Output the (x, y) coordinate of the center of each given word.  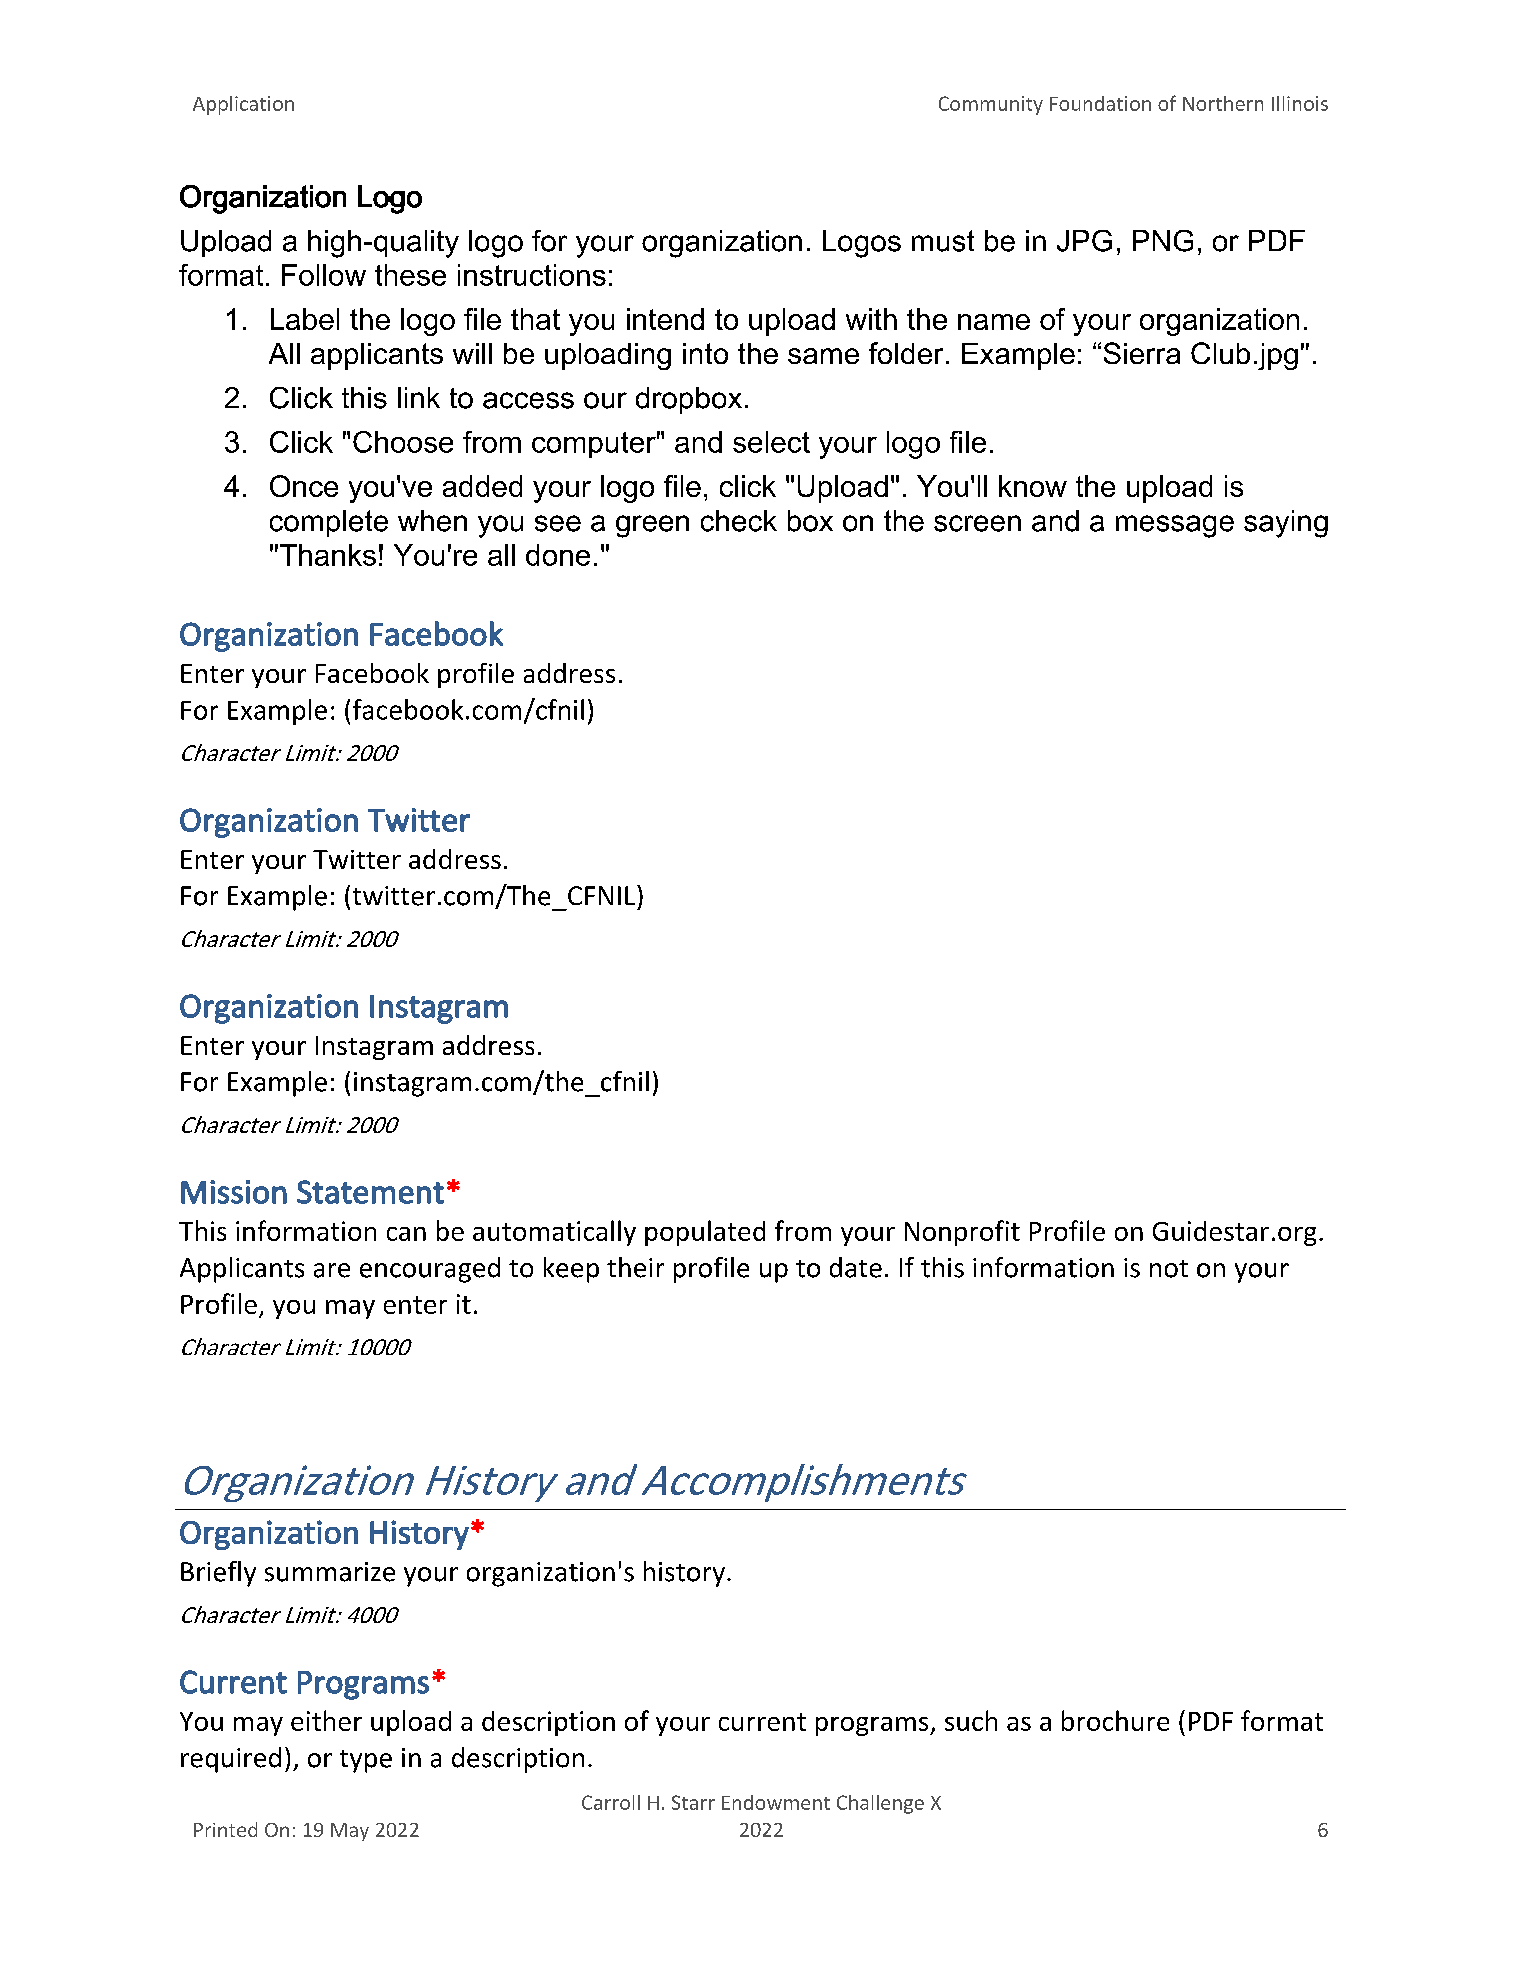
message (1175, 526)
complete (329, 523)
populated (705, 1233)
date (856, 1267)
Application (243, 105)
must (943, 241)
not (1169, 1269)
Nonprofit (962, 1233)
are (332, 1270)
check (739, 521)
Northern (1223, 103)
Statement (370, 1192)
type (366, 1761)
